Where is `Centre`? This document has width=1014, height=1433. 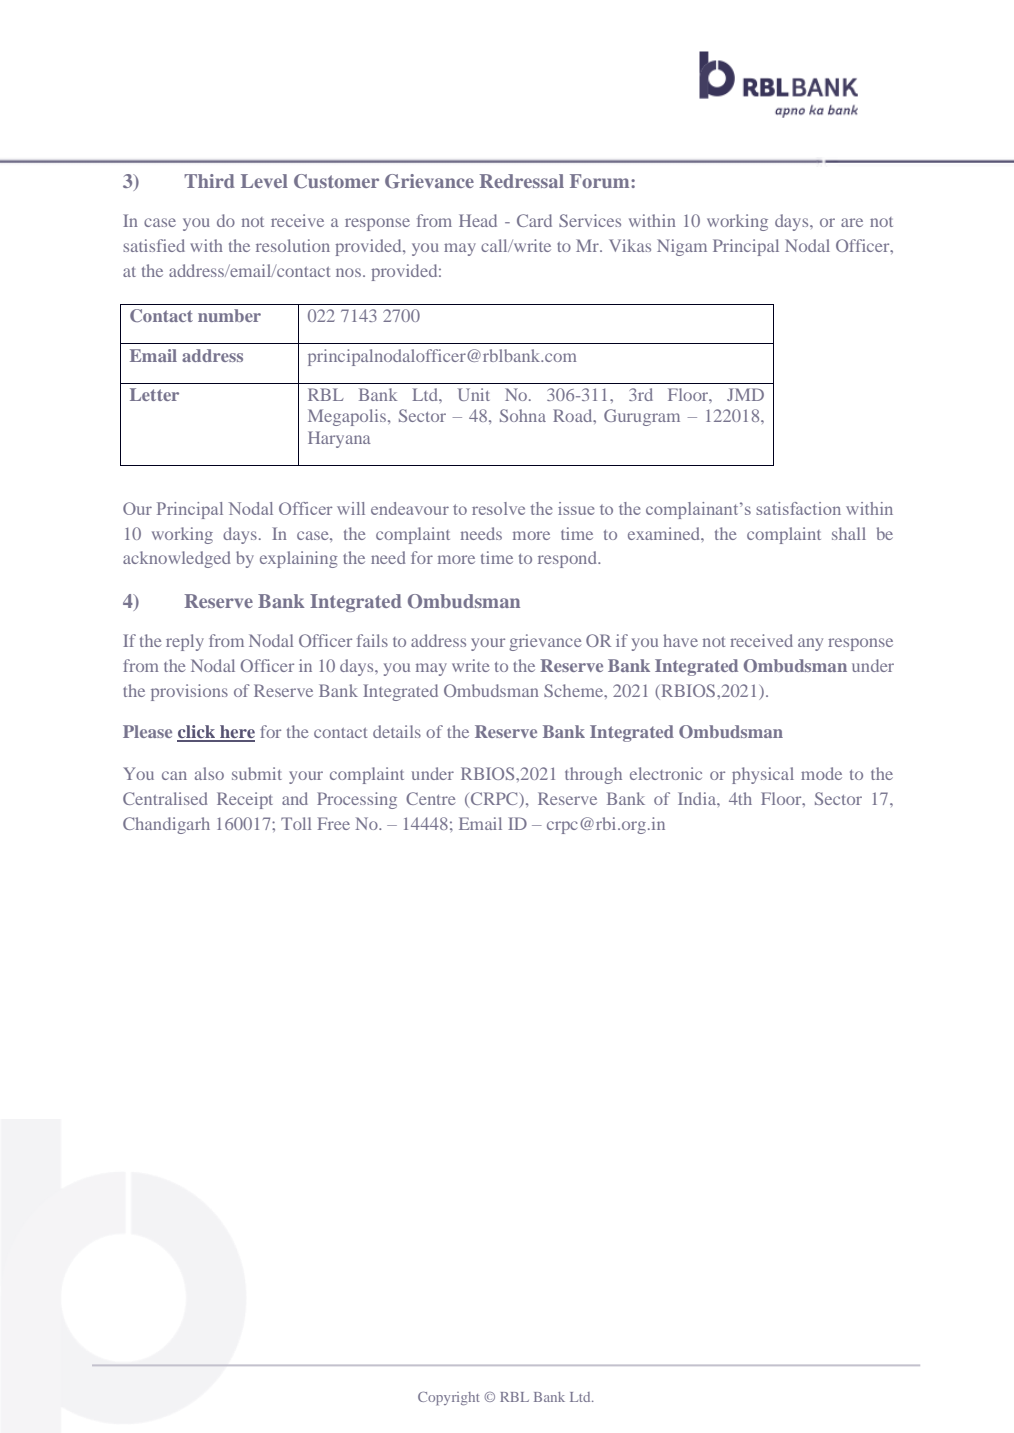 Centre is located at coordinates (431, 798).
